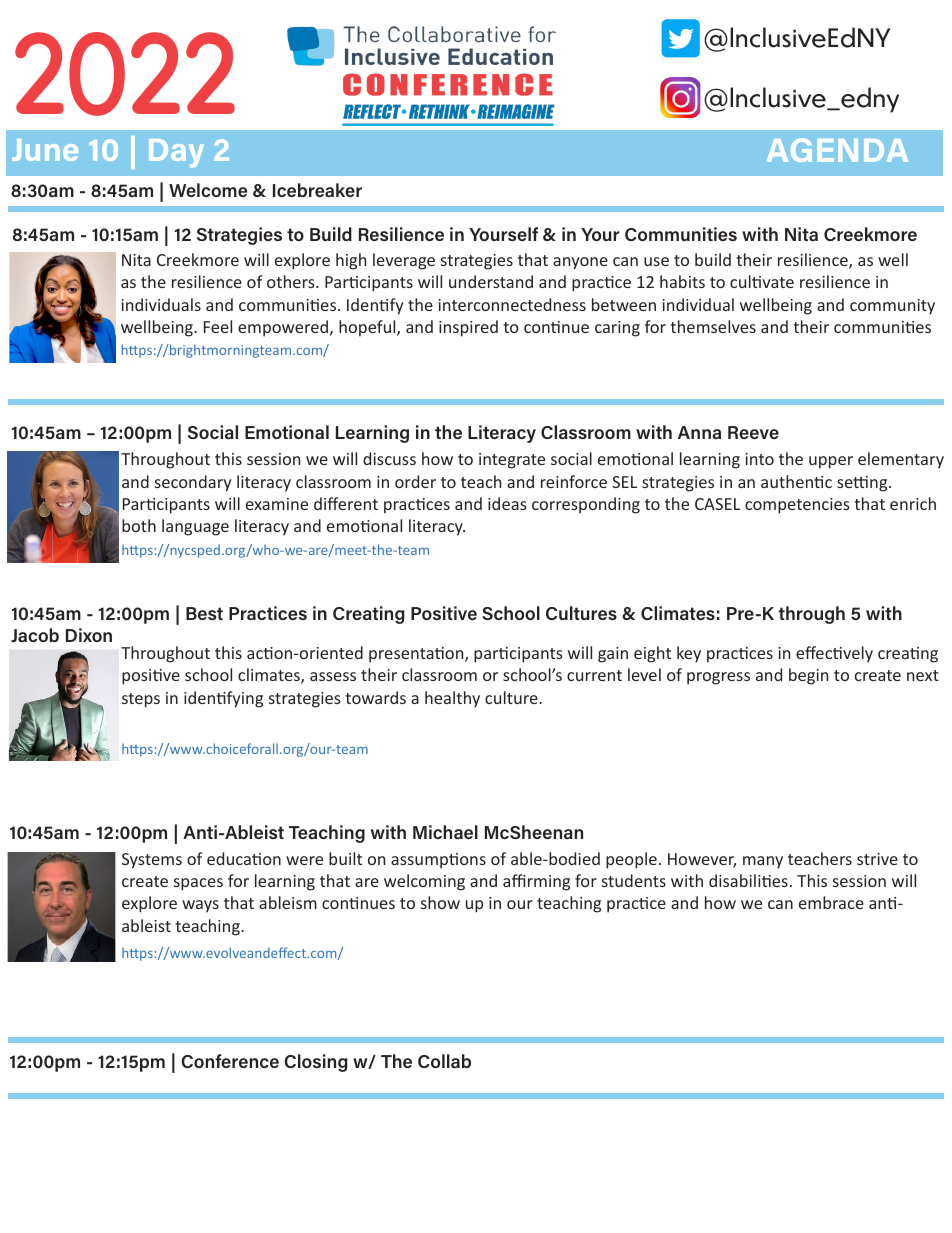 This image has height=1233, width=952. Describe the element at coordinates (230, 1061) in the image. I see `Conference` at that location.
